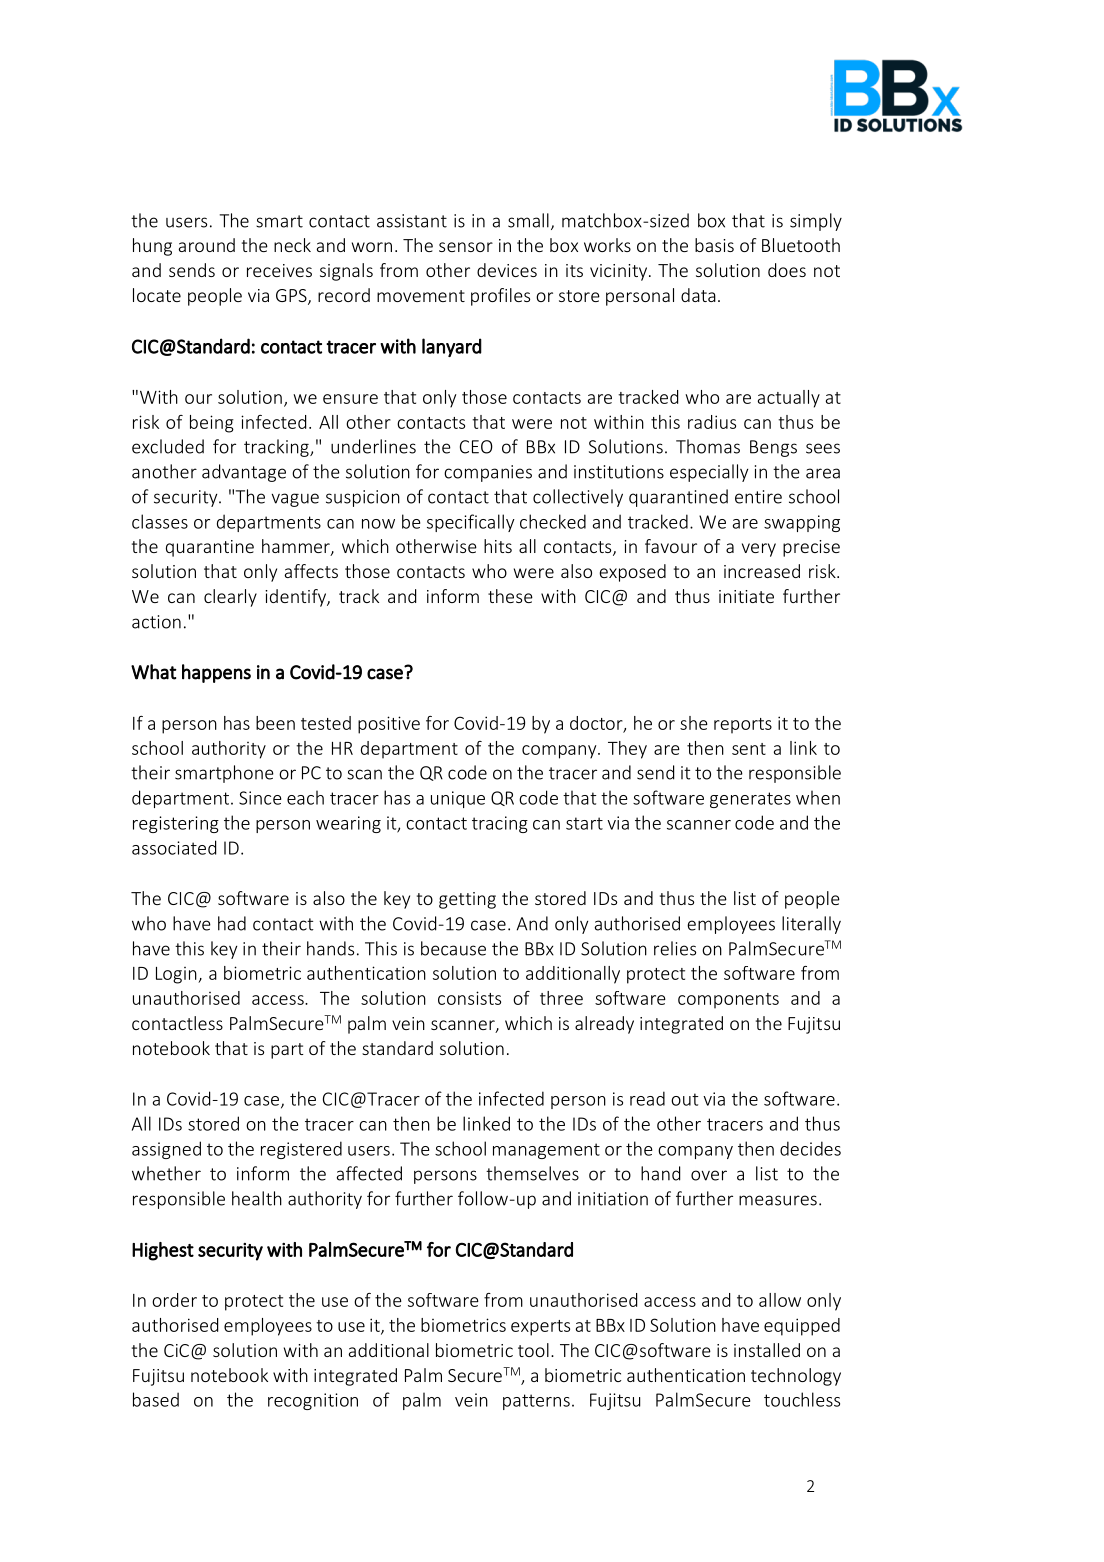 The width and height of the screenshot is (1104, 1562). What do you see at coordinates (728, 1001) in the screenshot?
I see `components` at bounding box center [728, 1001].
